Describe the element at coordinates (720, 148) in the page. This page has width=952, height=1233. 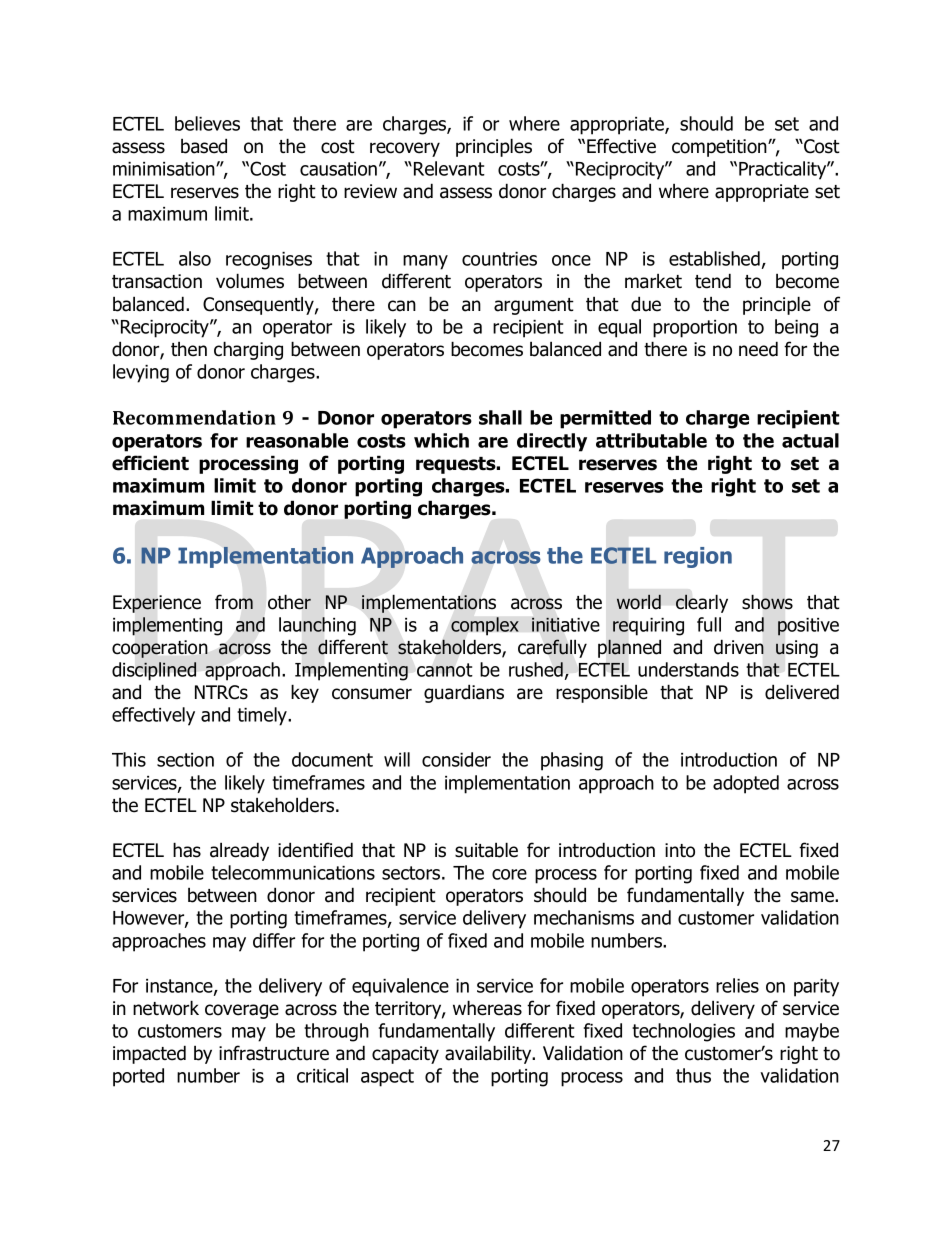
I see `competition` at that location.
